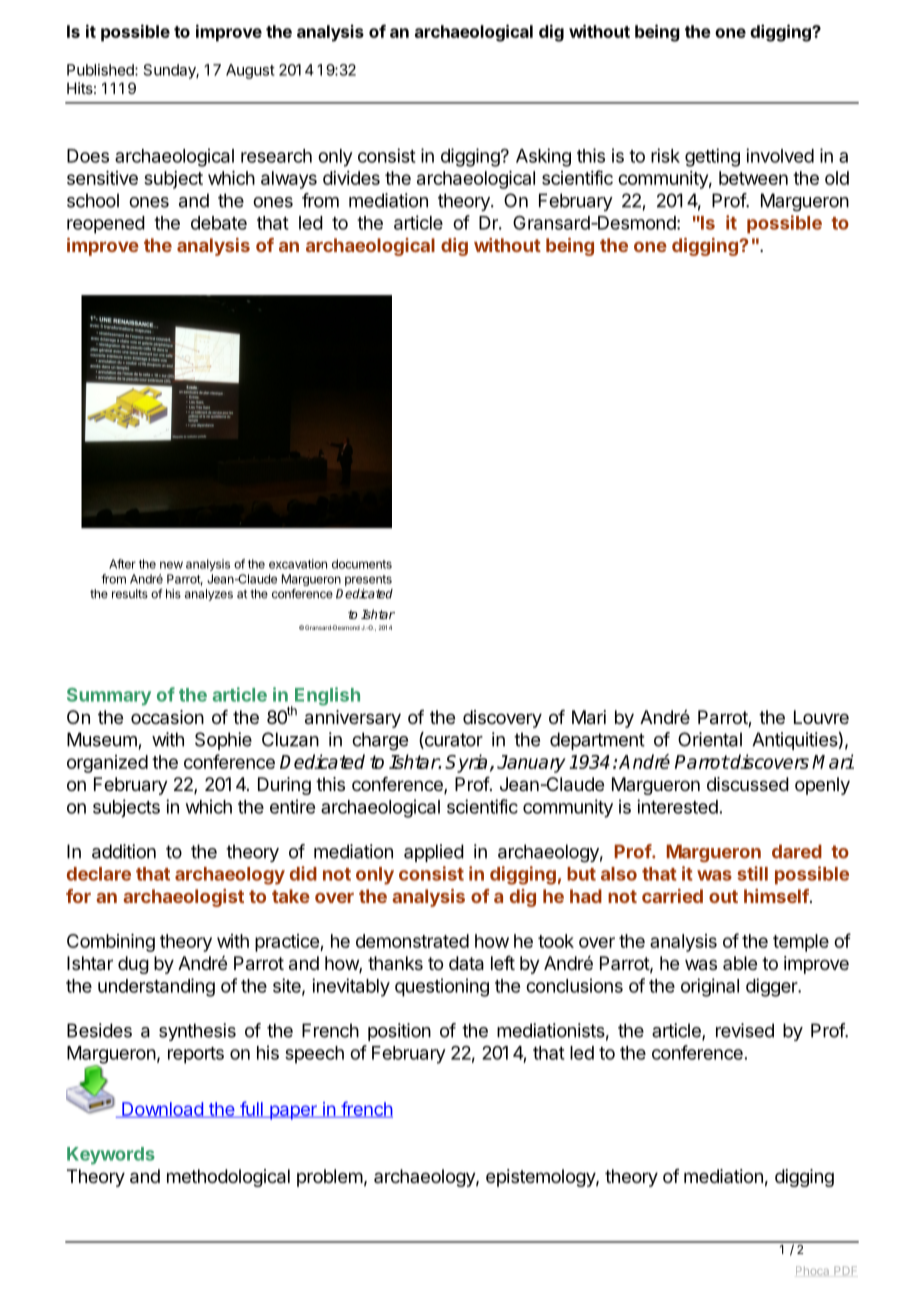 This screenshot has width=924, height=1308. Describe the element at coordinates (362, 564) in the screenshot. I see `documents` at that location.
